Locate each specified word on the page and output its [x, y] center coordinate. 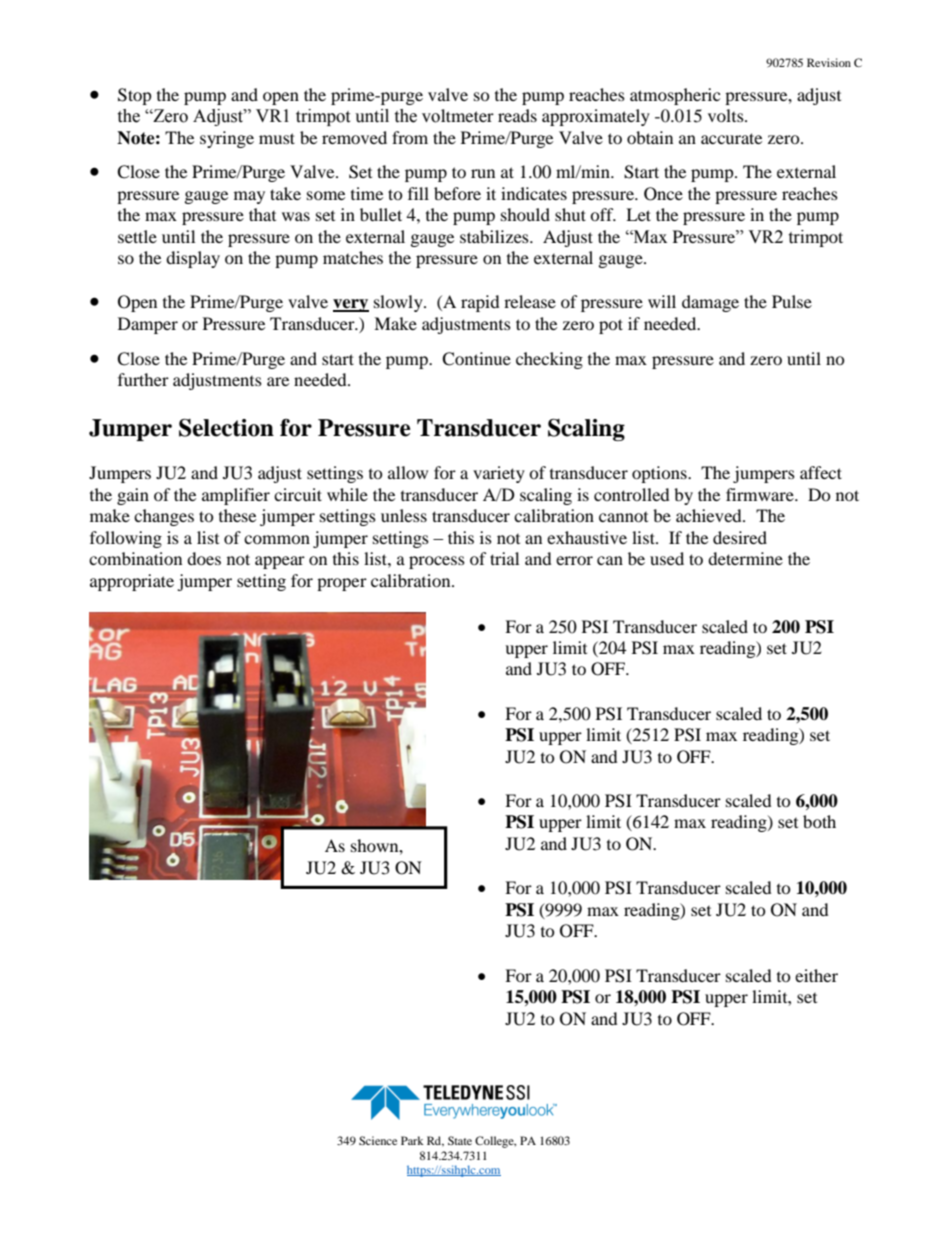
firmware [761, 494]
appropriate [132, 582]
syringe [227, 139]
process [437, 562]
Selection [226, 428]
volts [727, 115]
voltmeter [458, 116]
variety [499, 474]
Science [378, 1140]
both [819, 821]
